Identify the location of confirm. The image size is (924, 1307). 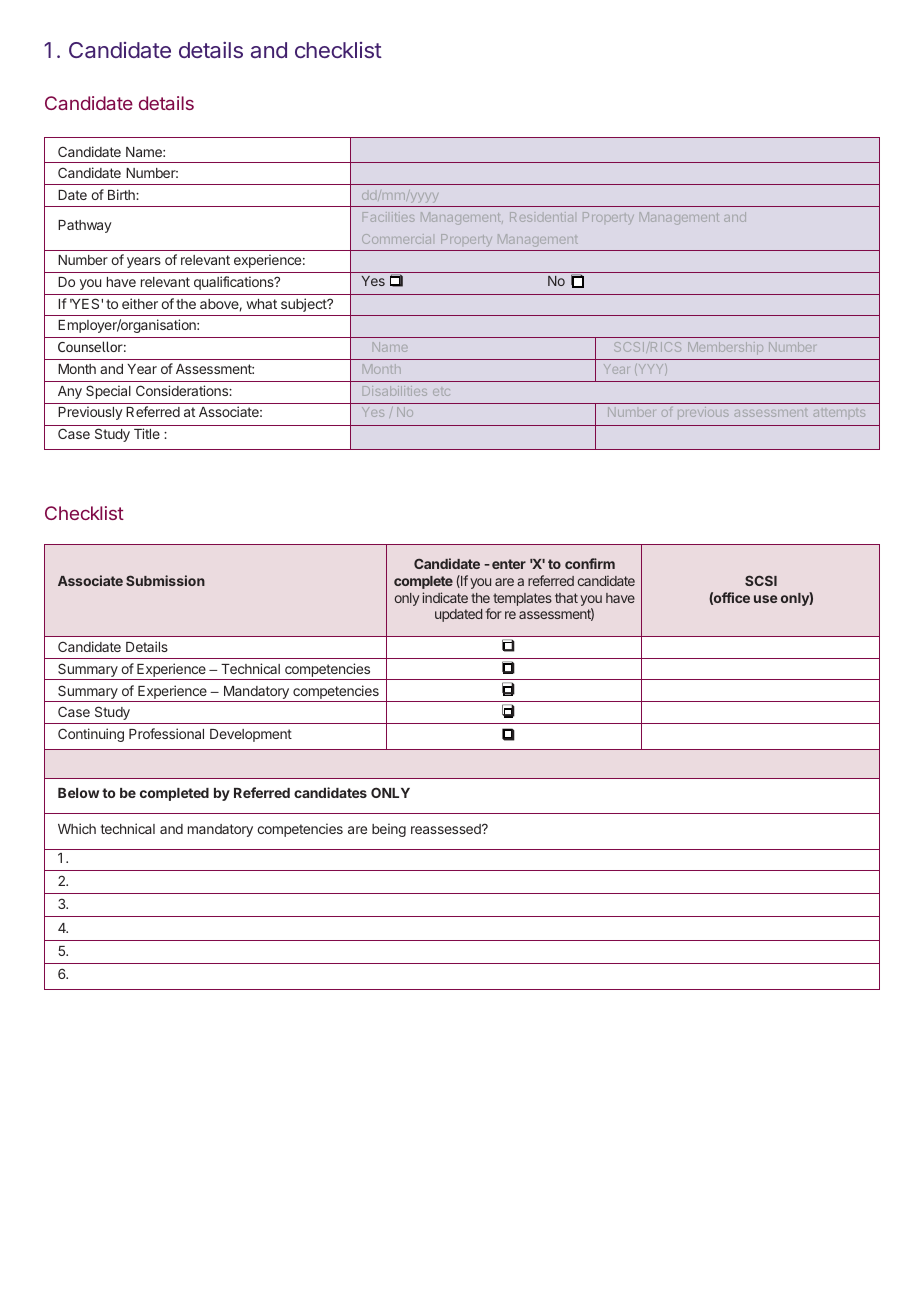
(590, 563).
